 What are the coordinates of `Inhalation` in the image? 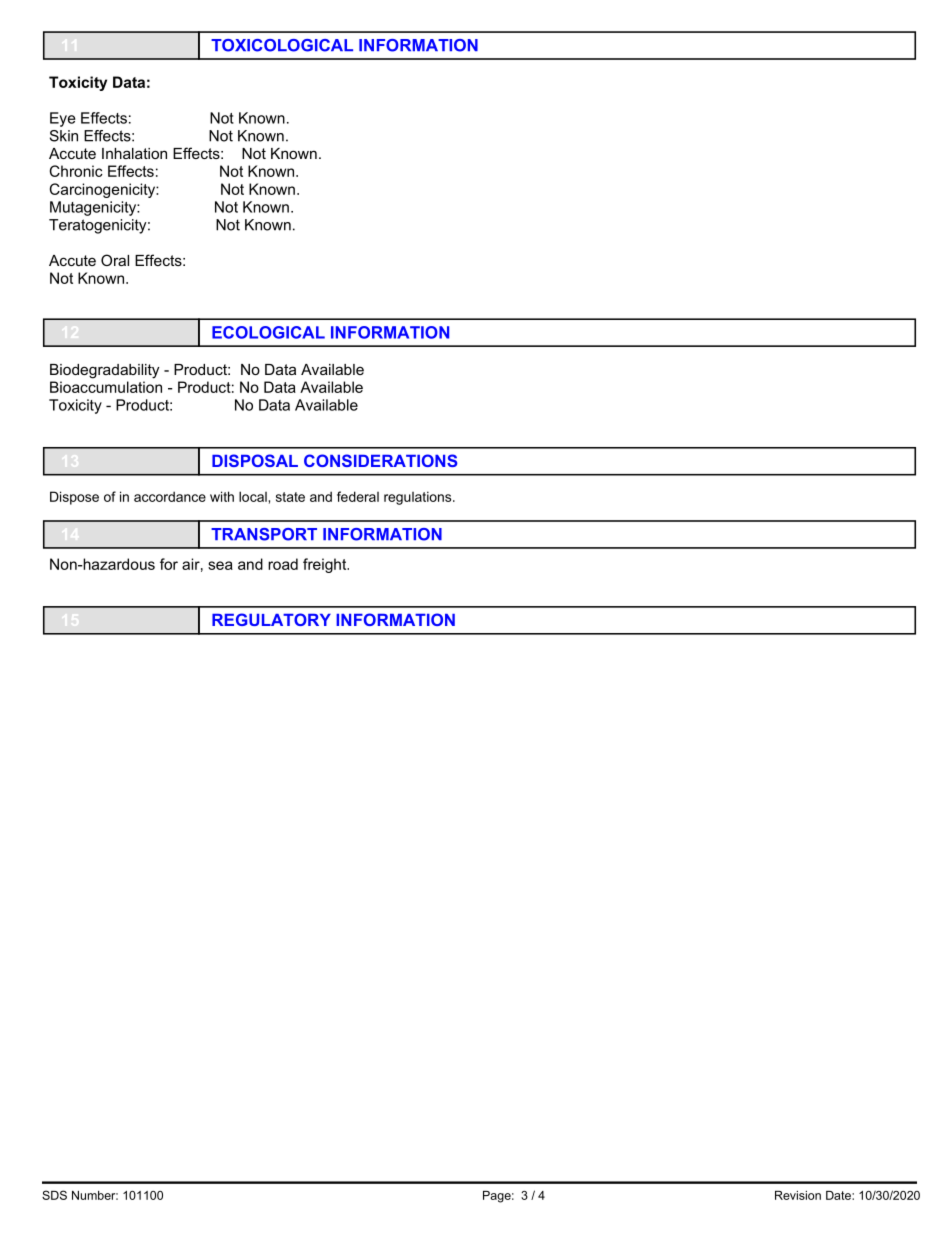 It's located at (134, 153).
